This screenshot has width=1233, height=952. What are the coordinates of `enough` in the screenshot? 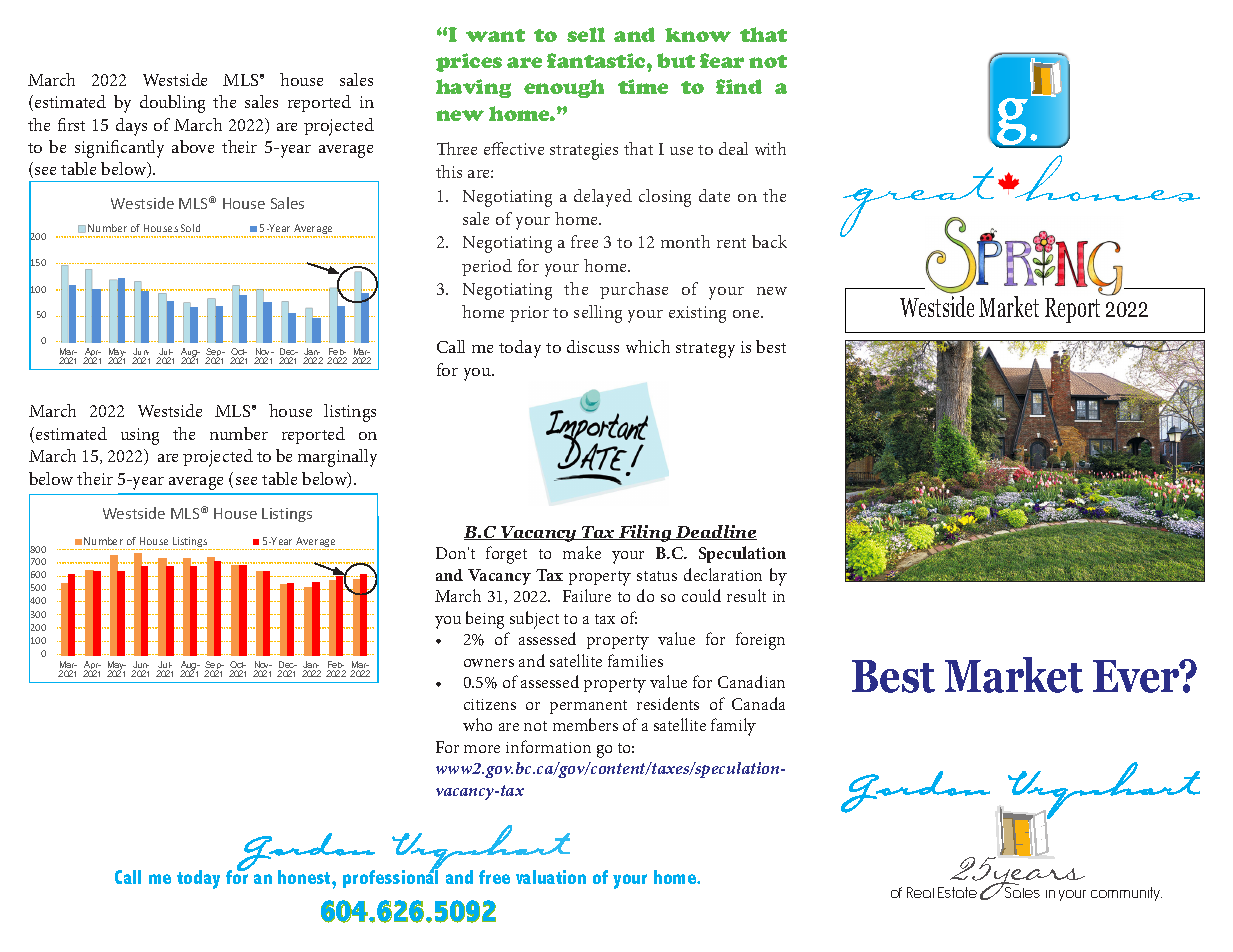 It's located at (564, 88).
